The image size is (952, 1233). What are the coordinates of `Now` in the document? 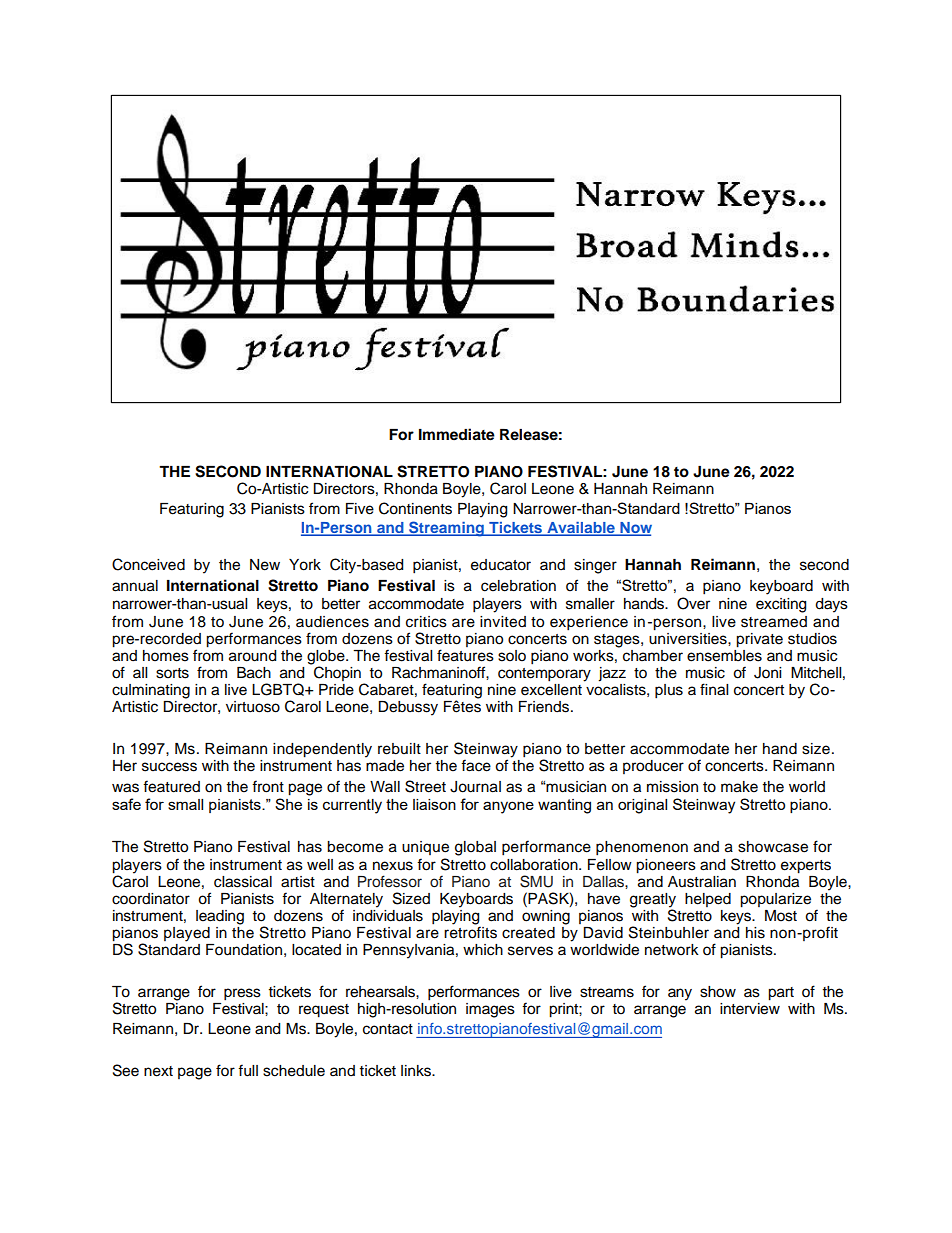 It's located at (635, 529).
